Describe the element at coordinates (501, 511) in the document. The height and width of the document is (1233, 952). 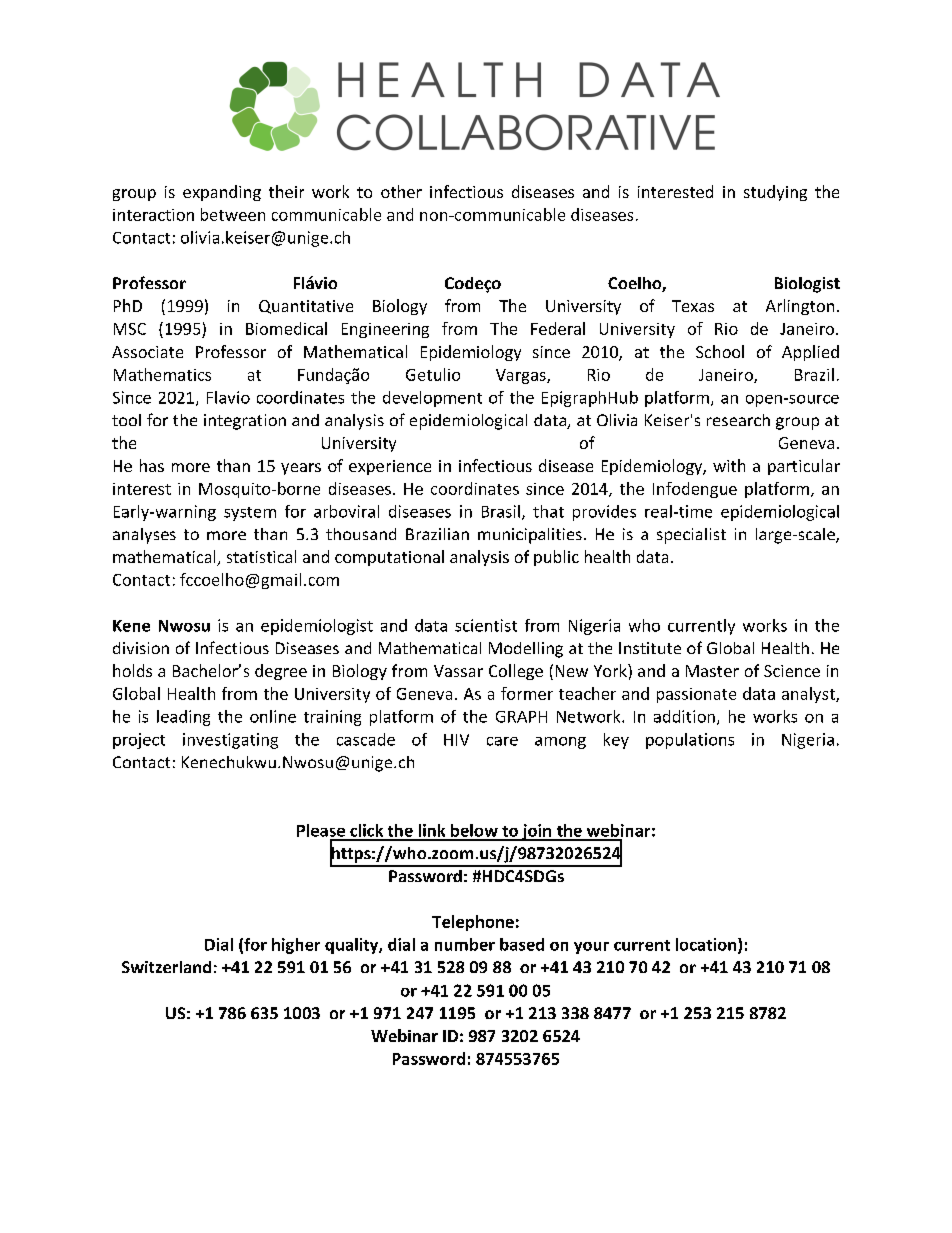
I see `Brasil` at that location.
